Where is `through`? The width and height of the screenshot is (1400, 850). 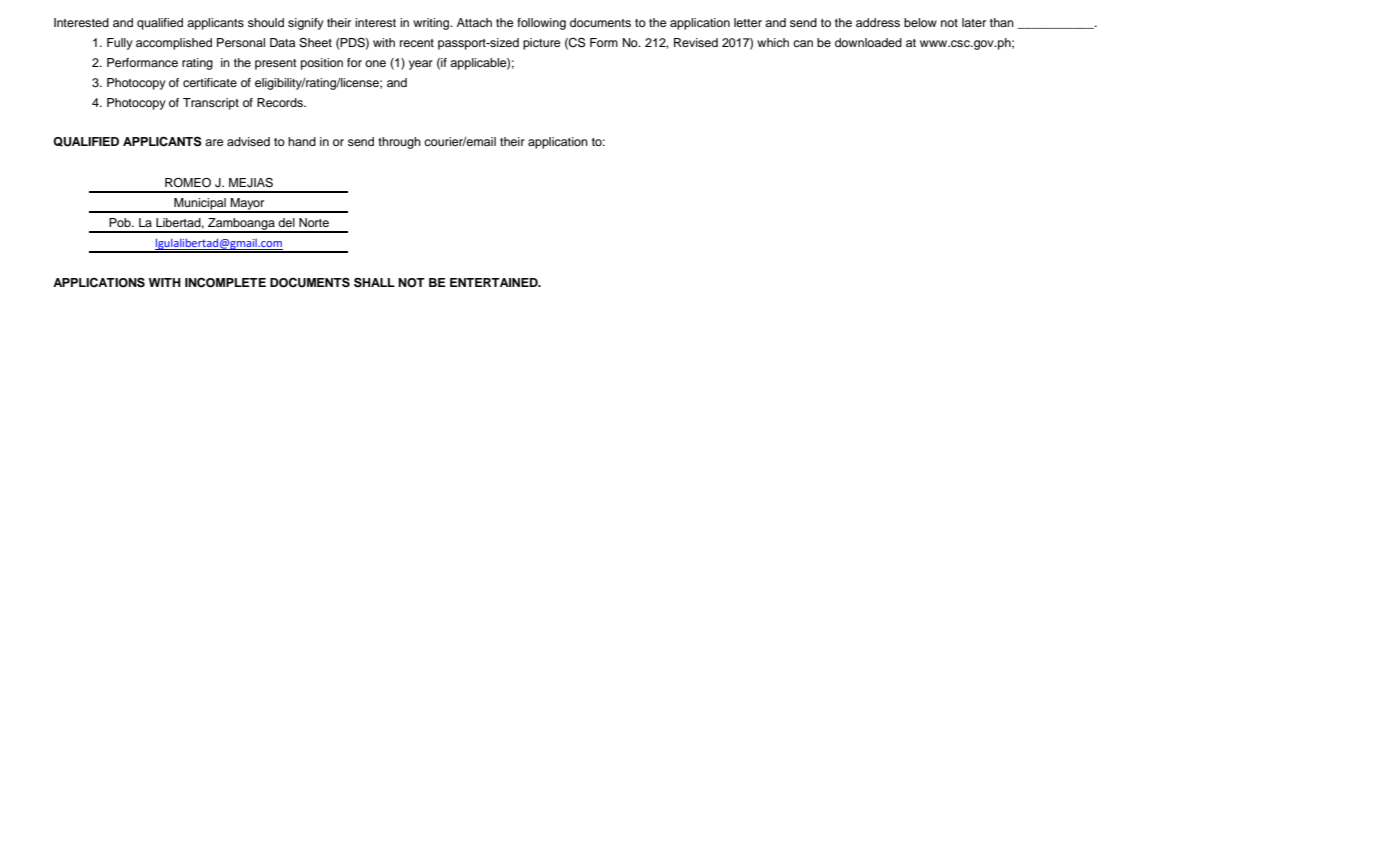
through is located at coordinates (399, 143).
